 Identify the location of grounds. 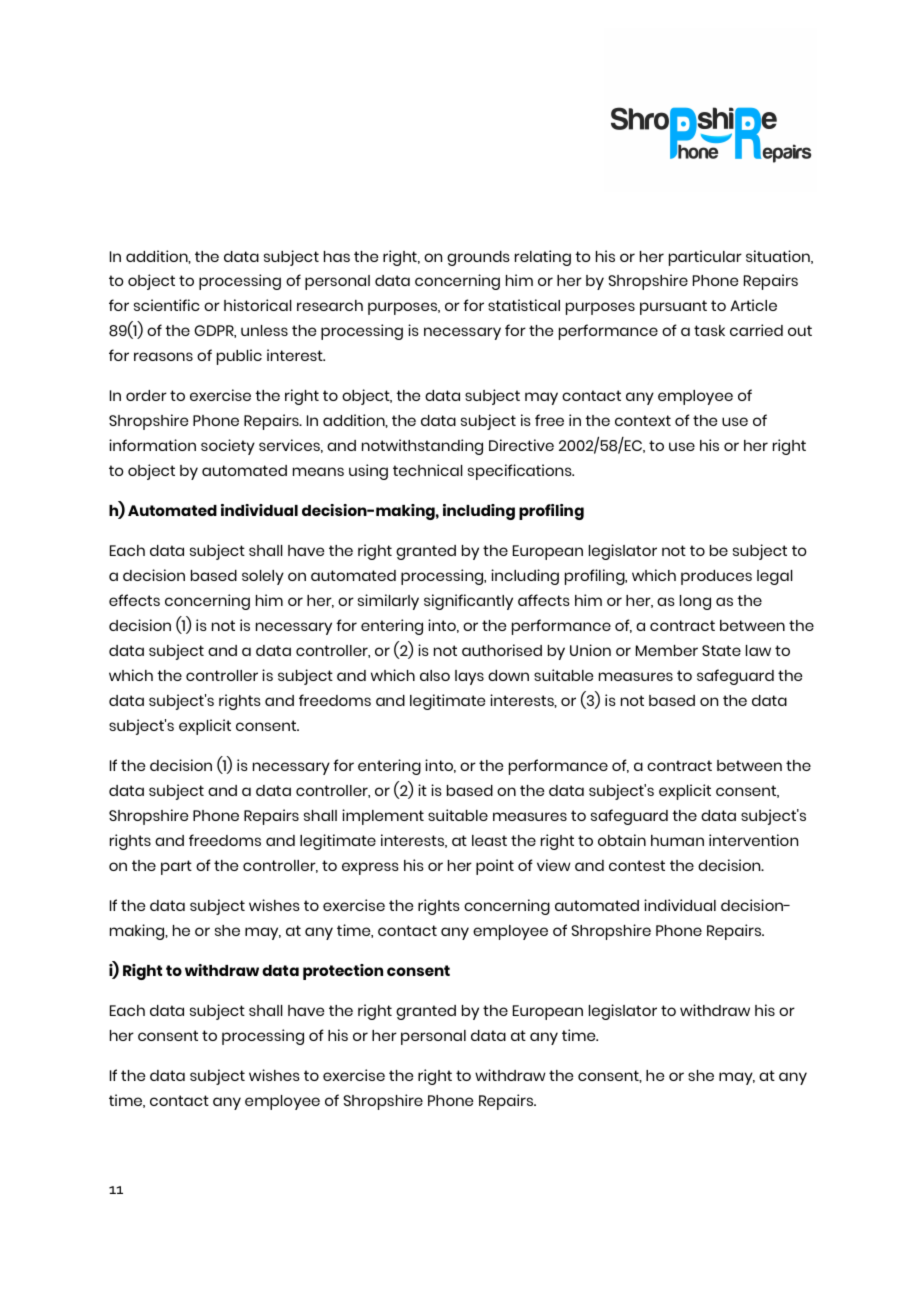
(478, 258).
